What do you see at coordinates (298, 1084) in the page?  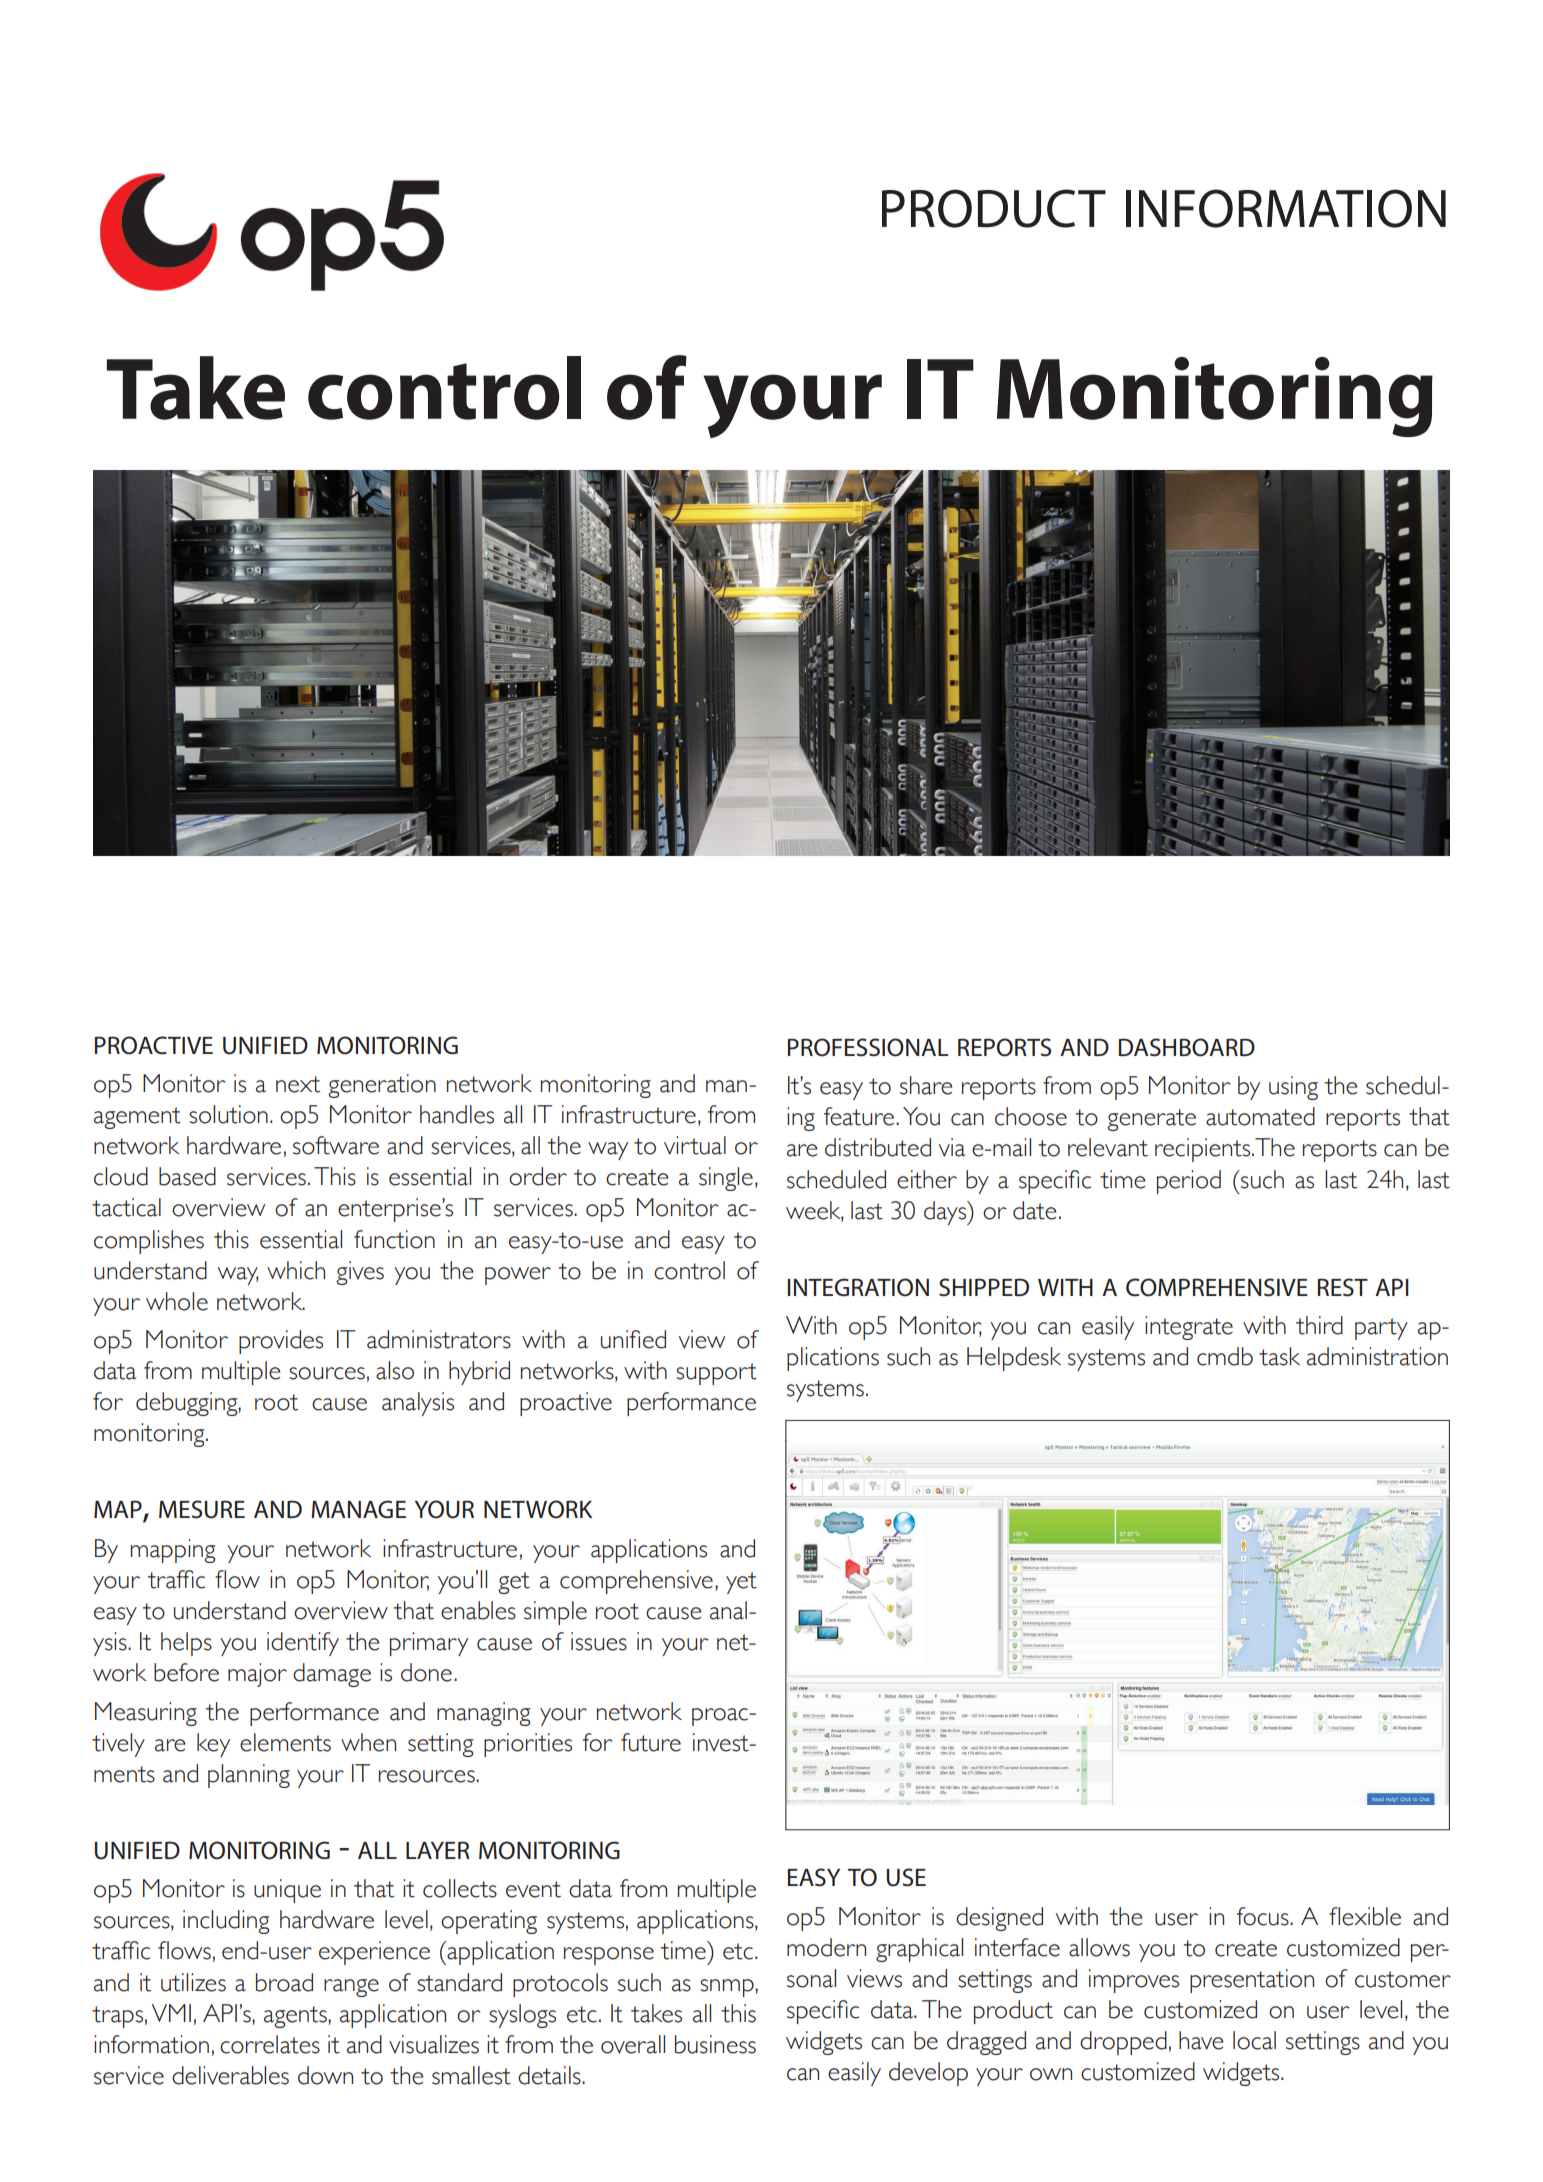 I see `next` at bounding box center [298, 1084].
